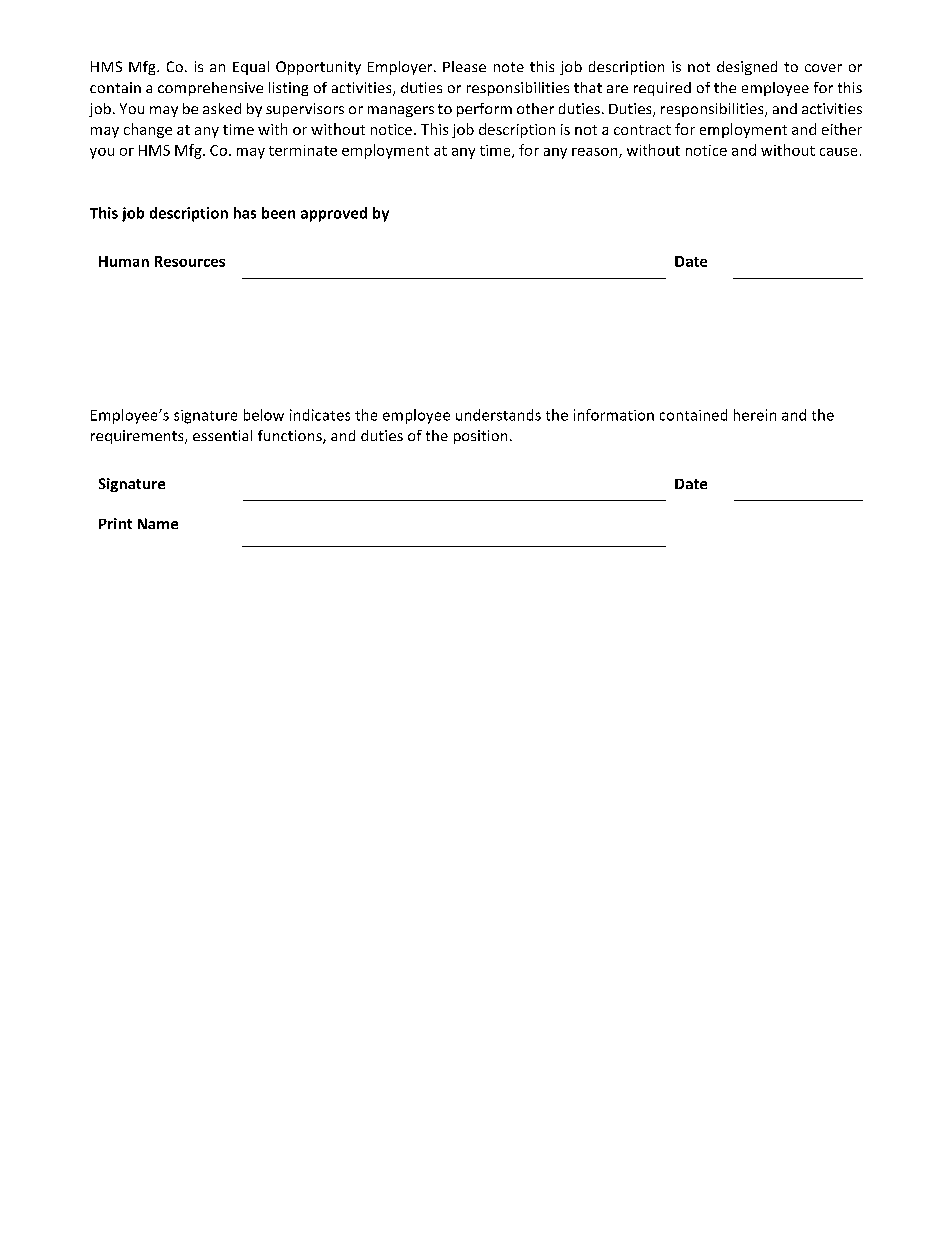 Image resolution: width=952 pixels, height=1233 pixels. What do you see at coordinates (158, 523) in the screenshot?
I see `Name` at bounding box center [158, 523].
